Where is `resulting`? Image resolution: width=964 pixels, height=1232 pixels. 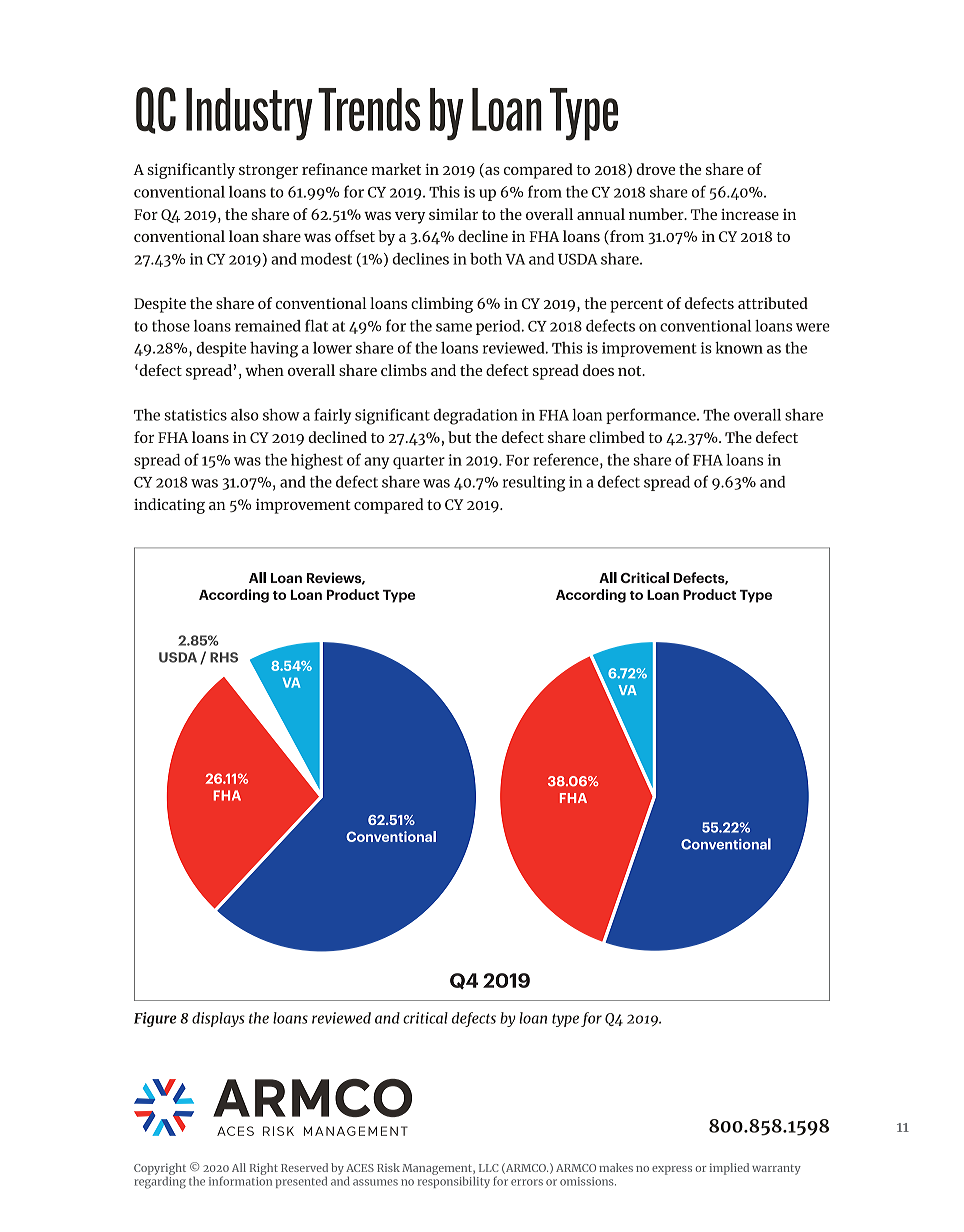 resulting is located at coordinates (534, 484).
